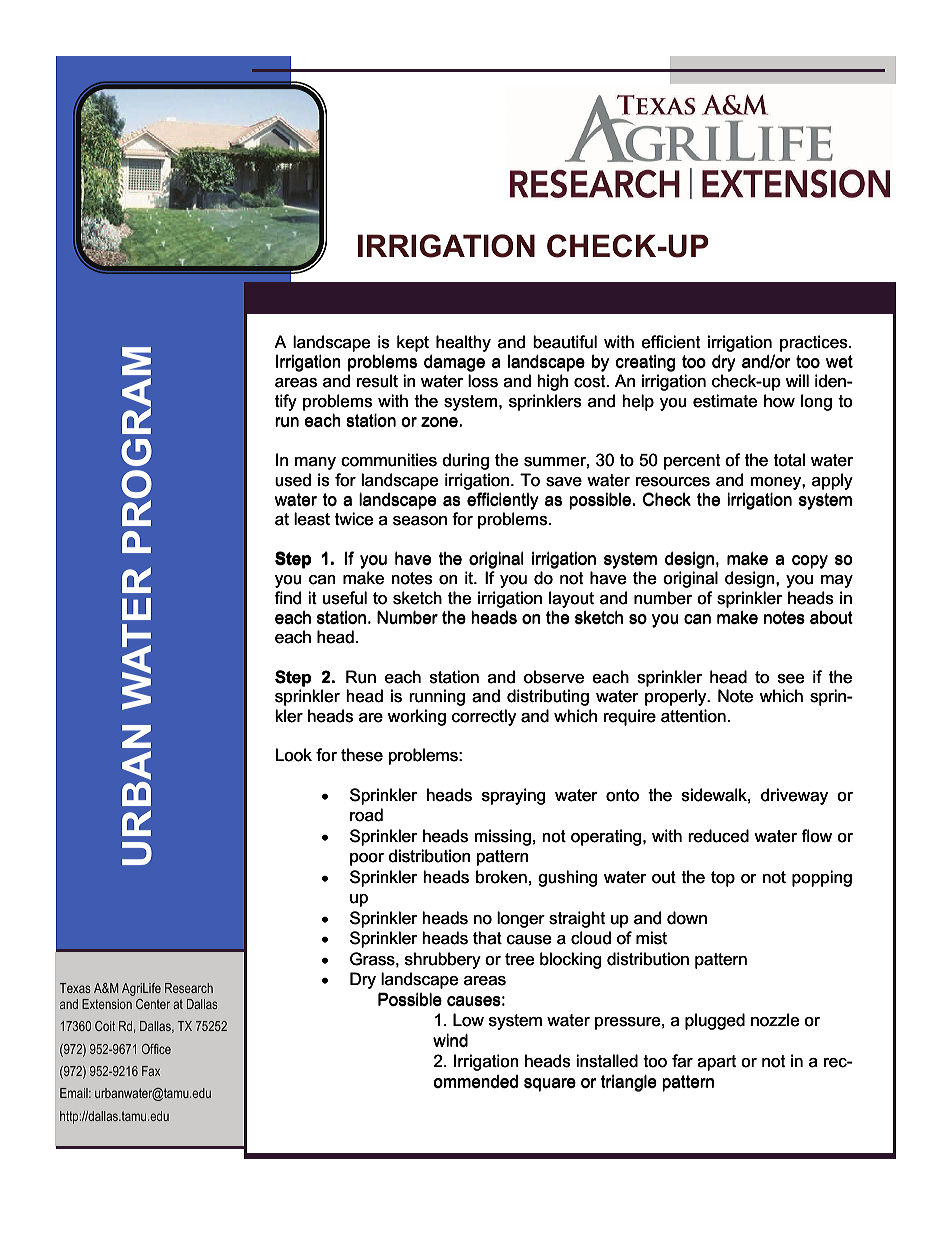 Image resolution: width=952 pixels, height=1233 pixels. Describe the element at coordinates (75, 988) in the document. I see `Texas` at that location.
